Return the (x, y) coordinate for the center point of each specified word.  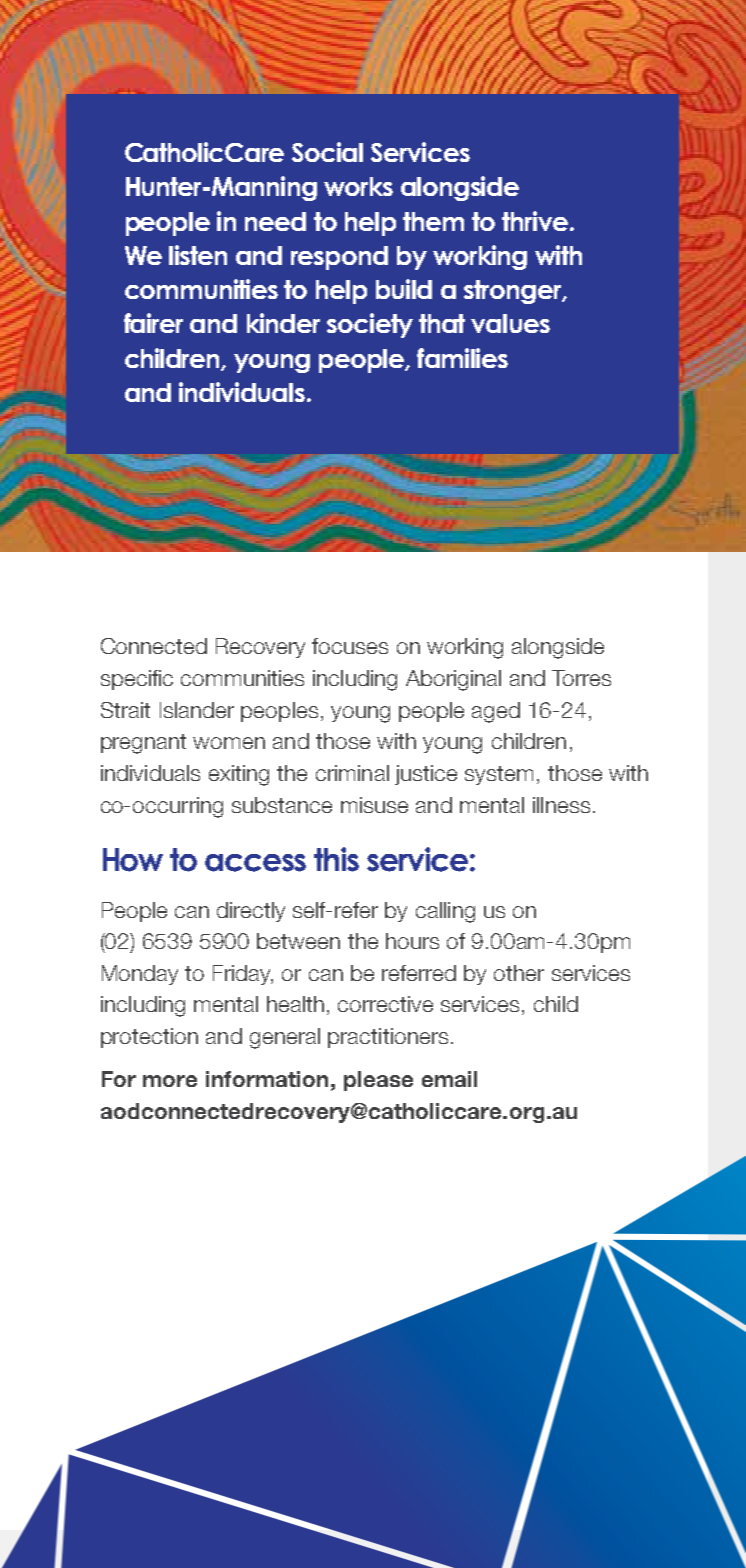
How (133, 860)
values (510, 323)
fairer (153, 323)
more (170, 1081)
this (336, 859)
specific (137, 680)
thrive (535, 221)
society (370, 325)
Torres (581, 678)
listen (198, 255)
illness (561, 805)
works (358, 186)
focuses (350, 646)
